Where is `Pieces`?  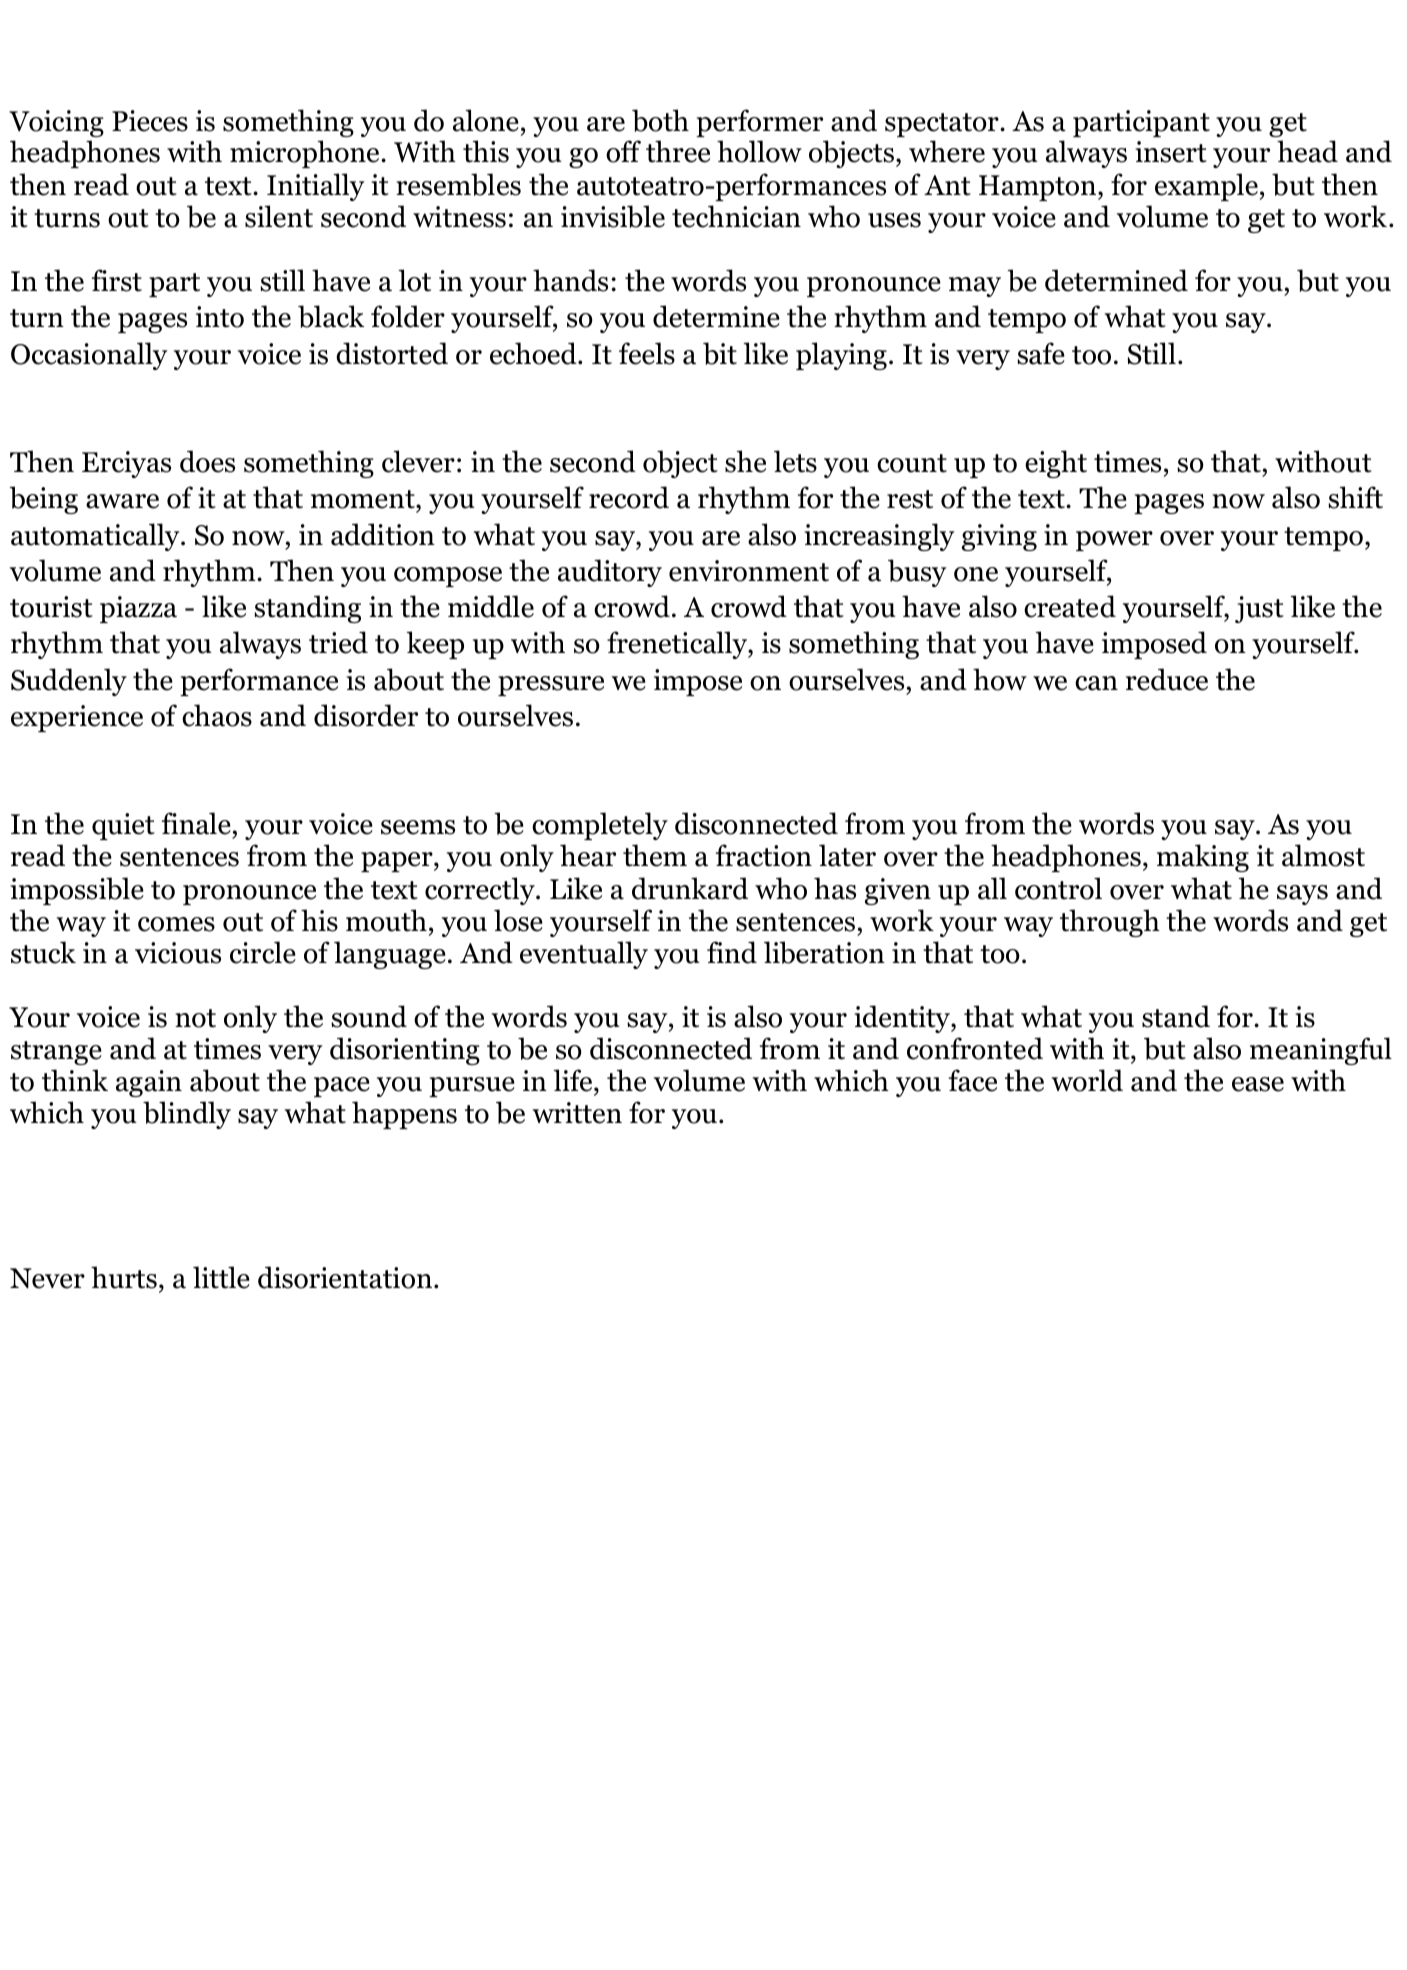 Pieces is located at coordinates (150, 121).
